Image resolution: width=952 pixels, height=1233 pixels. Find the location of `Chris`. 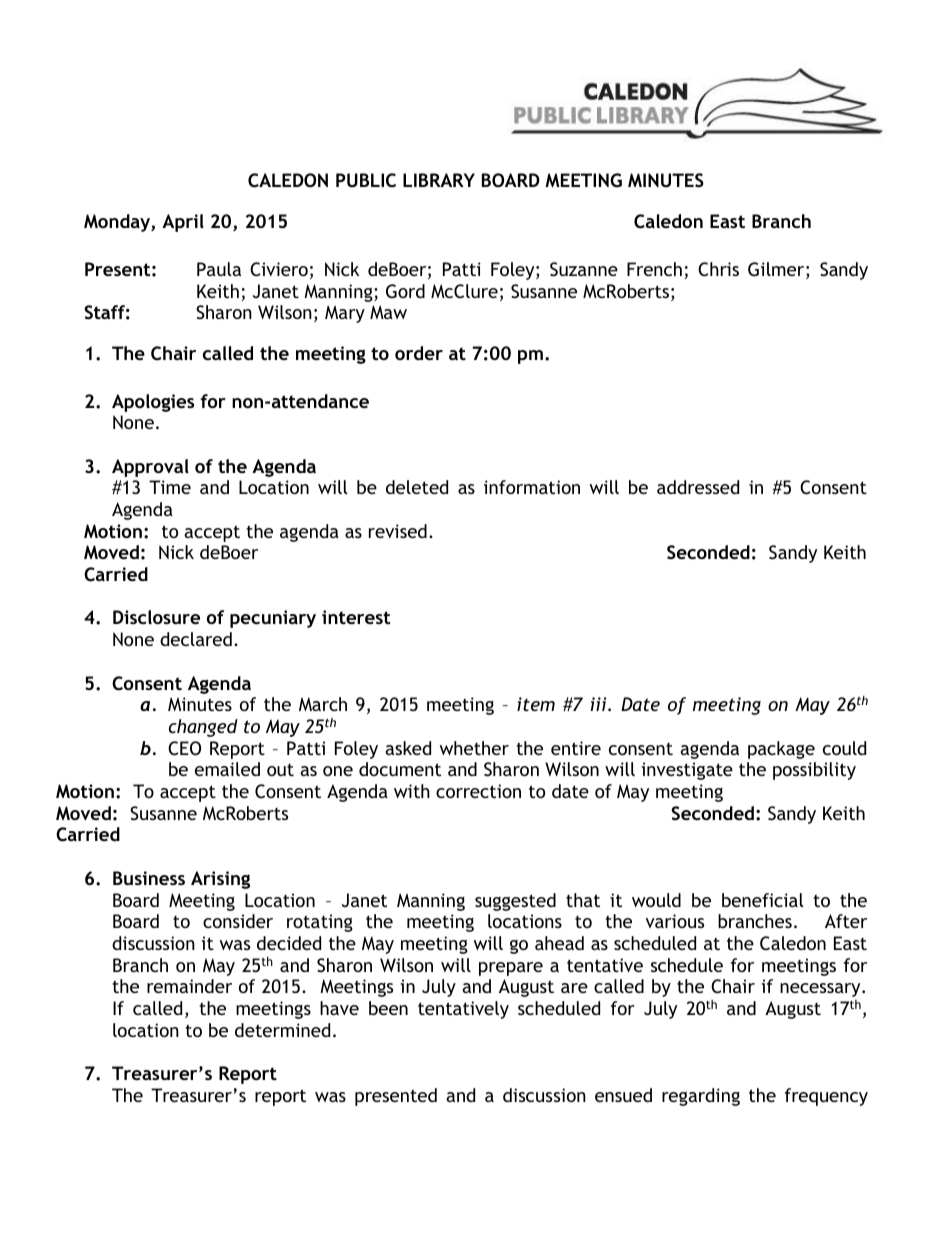

Chris is located at coordinates (718, 269).
